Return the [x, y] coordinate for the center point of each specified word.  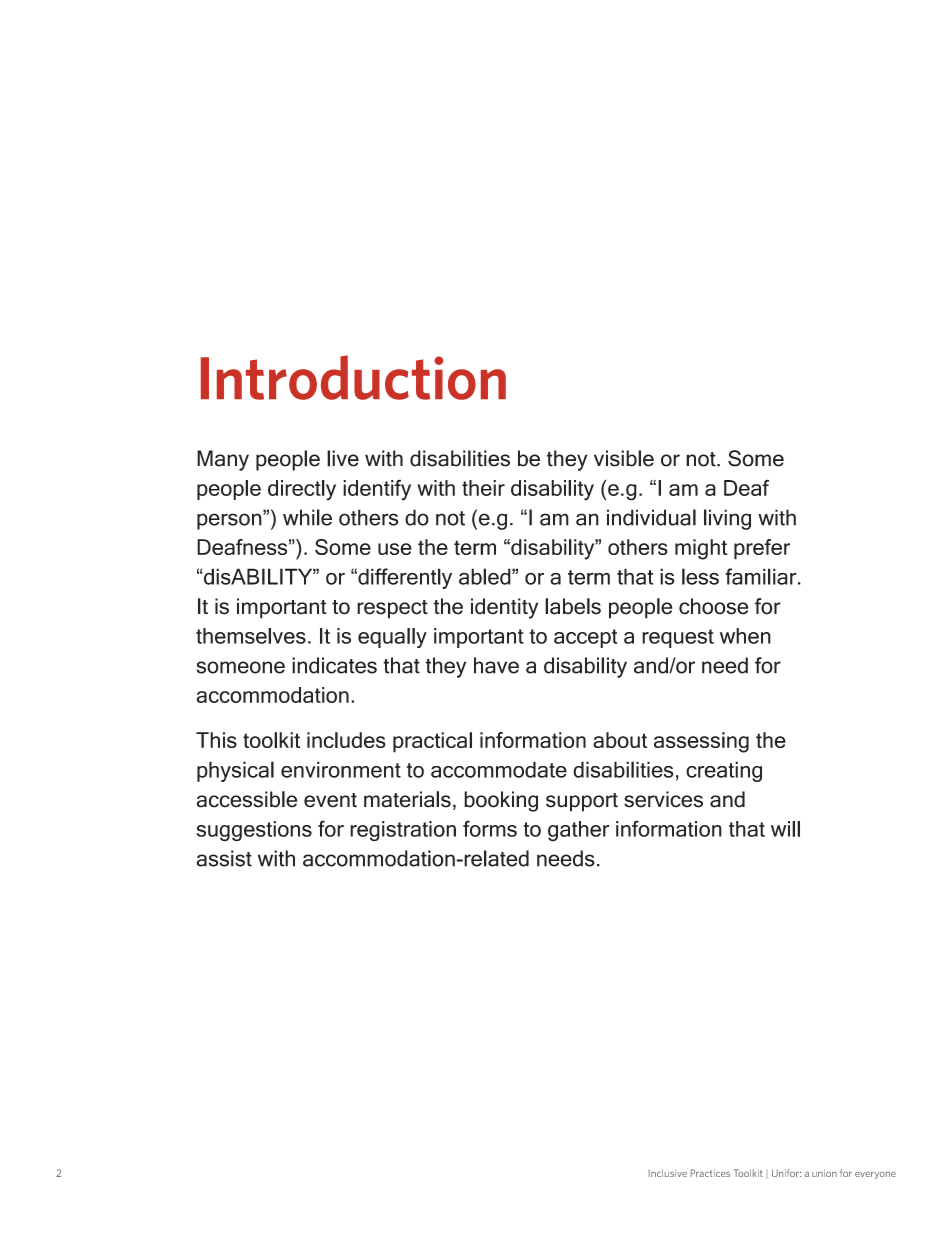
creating [724, 771]
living [727, 519]
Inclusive [668, 1173]
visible [624, 458]
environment [341, 769]
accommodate [499, 769]
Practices [710, 1173]
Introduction [353, 377]
